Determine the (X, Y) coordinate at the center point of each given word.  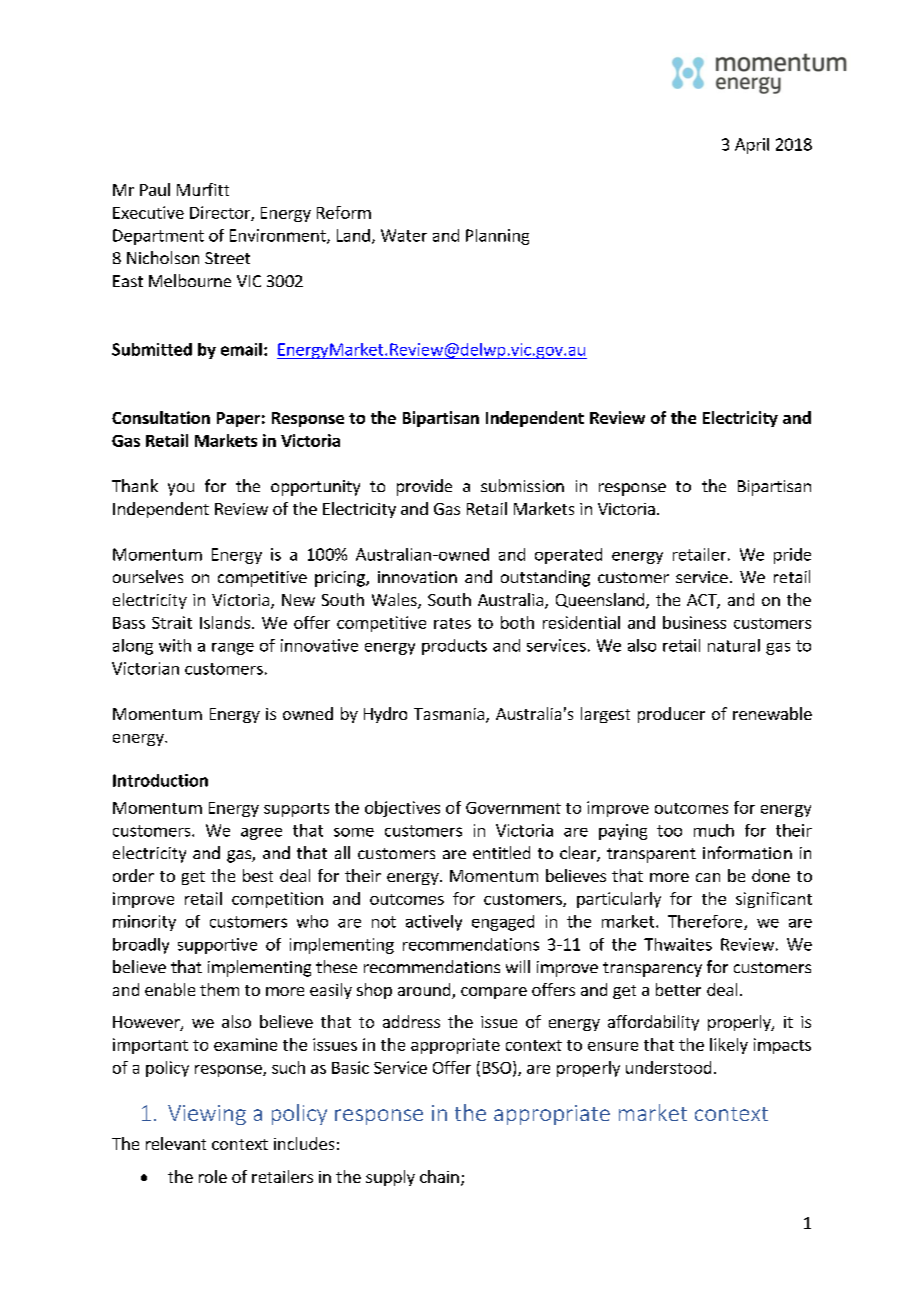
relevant (176, 1143)
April (752, 146)
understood (668, 1067)
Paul (155, 189)
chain (439, 1176)
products (454, 647)
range (233, 649)
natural (734, 645)
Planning (497, 237)
